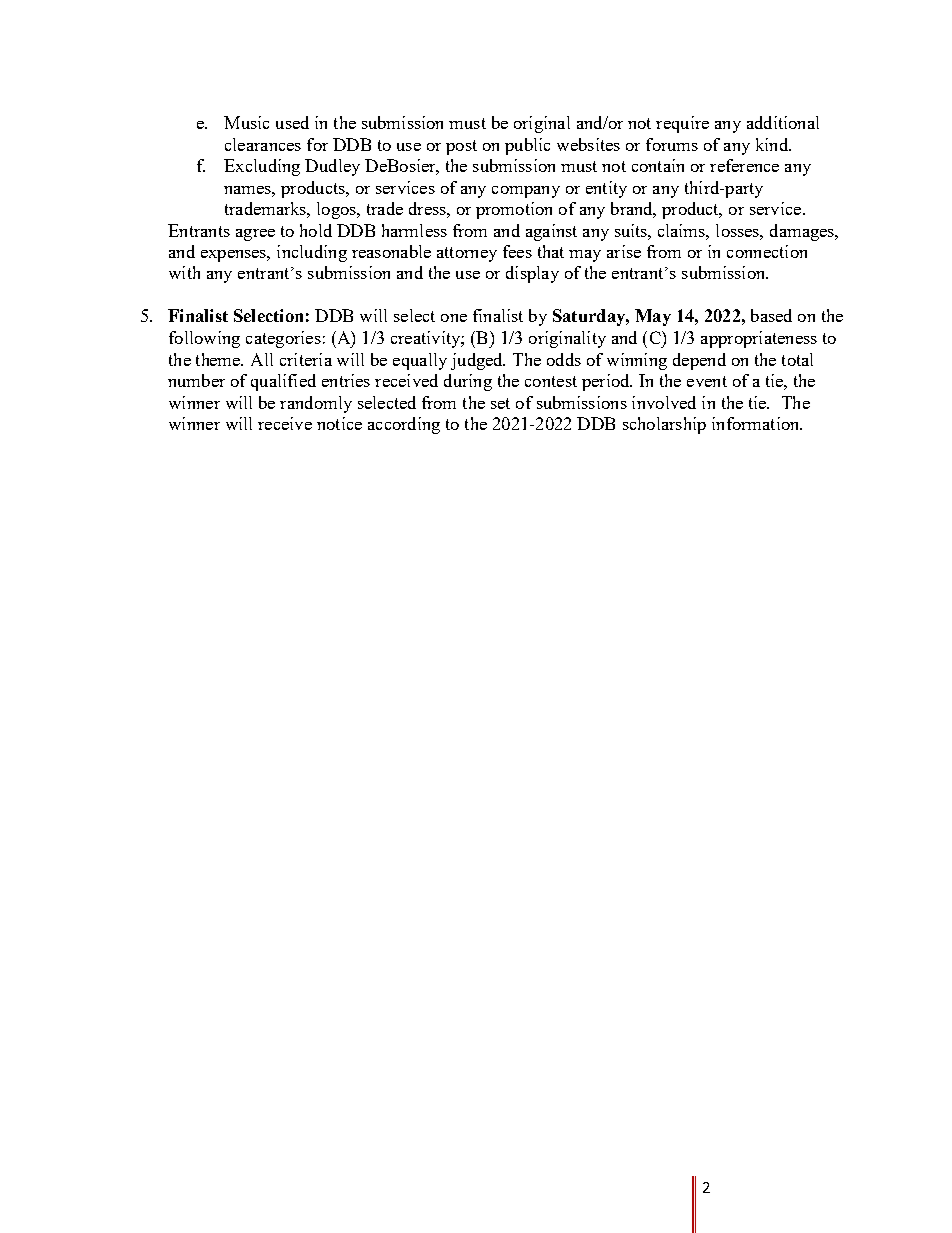  I want to click on based, so click(771, 315).
